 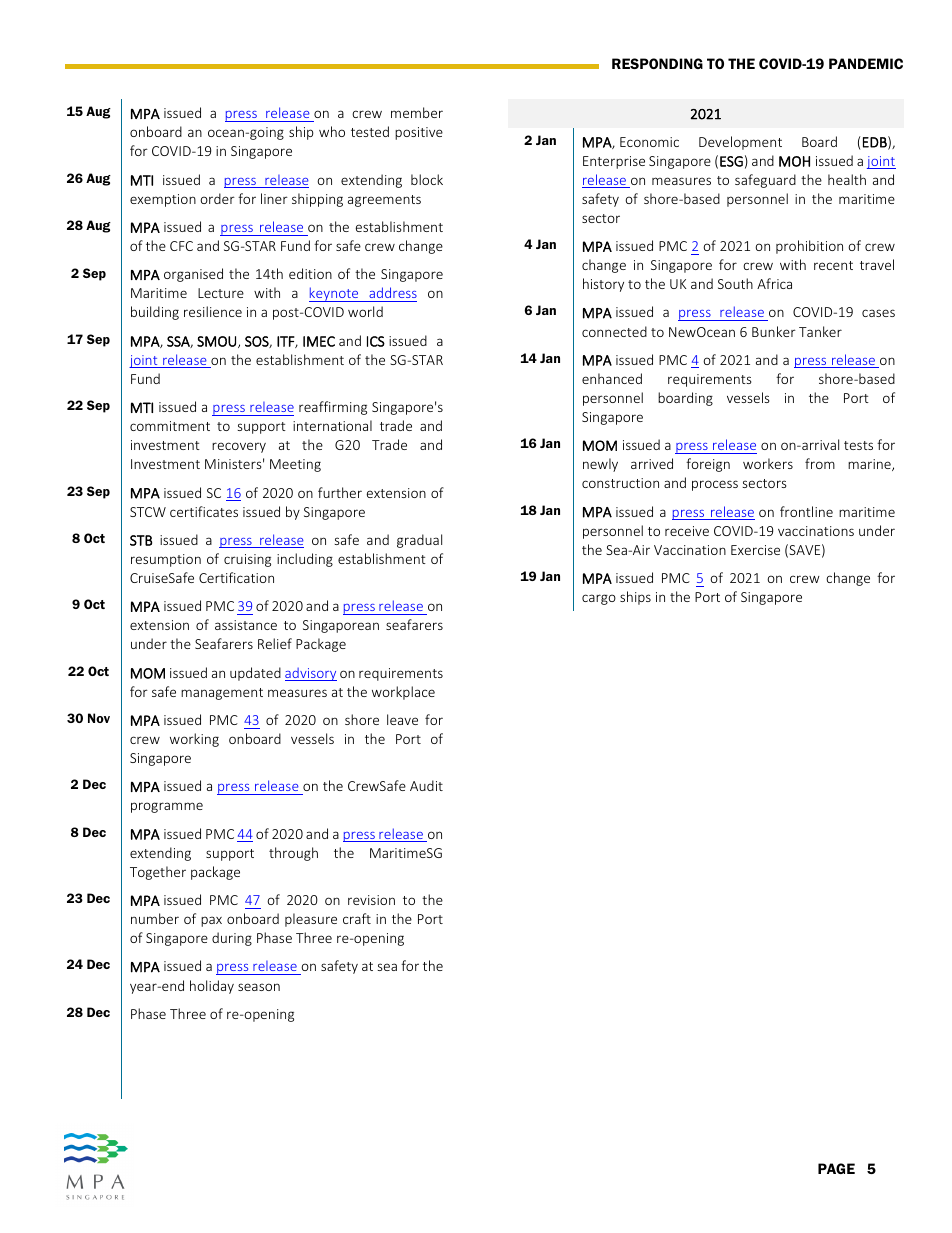 What do you see at coordinates (170, 426) in the page?
I see `commitment` at bounding box center [170, 426].
